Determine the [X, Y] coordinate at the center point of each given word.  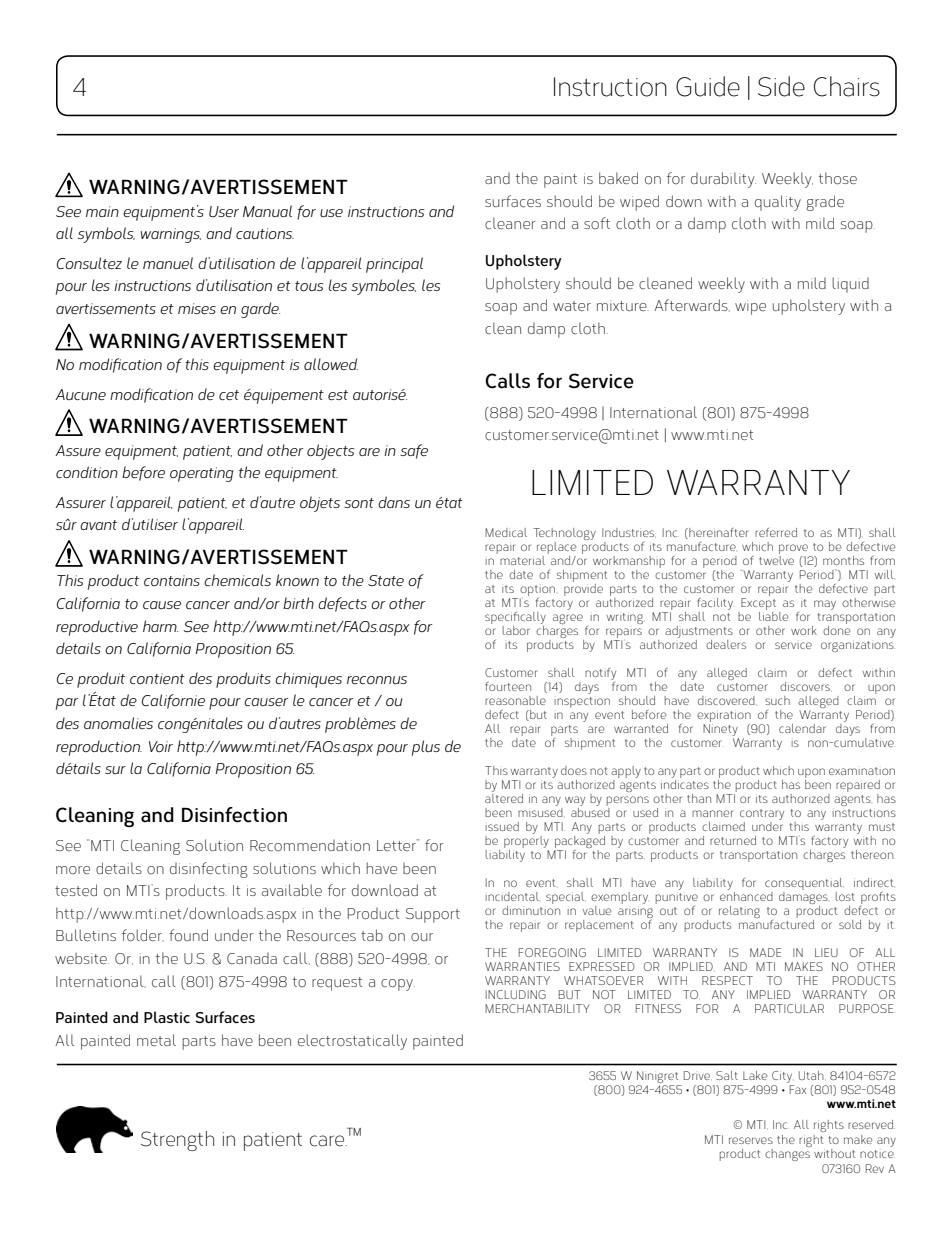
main [102, 211]
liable [773, 615]
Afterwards [692, 305]
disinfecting [209, 870]
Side [781, 86]
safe [414, 451]
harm [160, 626]
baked [618, 178]
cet [229, 395]
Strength [177, 1141]
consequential [803, 885]
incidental [512, 896]
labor [516, 630]
